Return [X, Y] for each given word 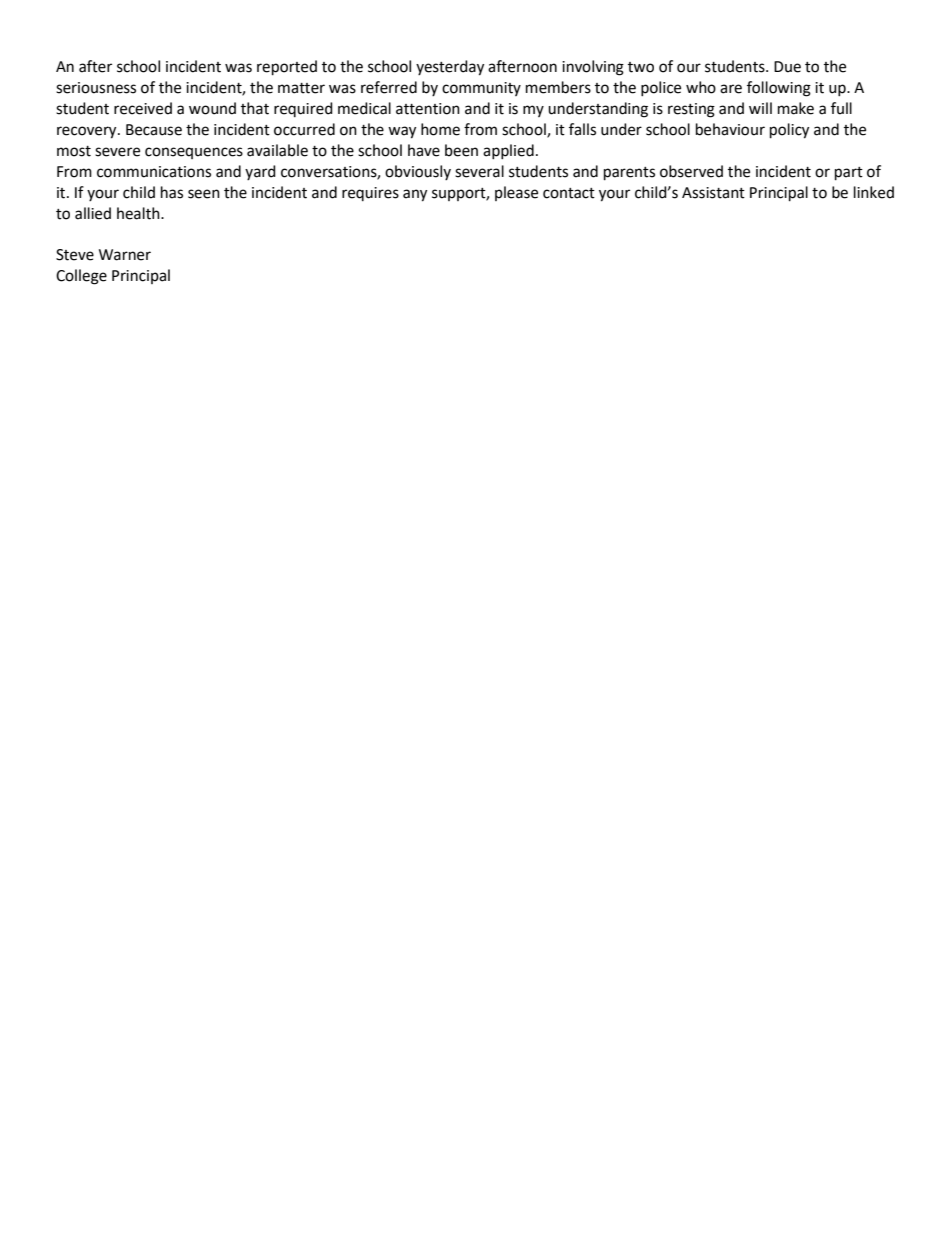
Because [154, 130]
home [440, 129]
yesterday [450, 68]
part [849, 174]
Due [787, 67]
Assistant [713, 193]
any [415, 195]
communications [154, 172]
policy [789, 131]
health [139, 213]
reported [287, 68]
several [479, 171]
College [81, 277]
